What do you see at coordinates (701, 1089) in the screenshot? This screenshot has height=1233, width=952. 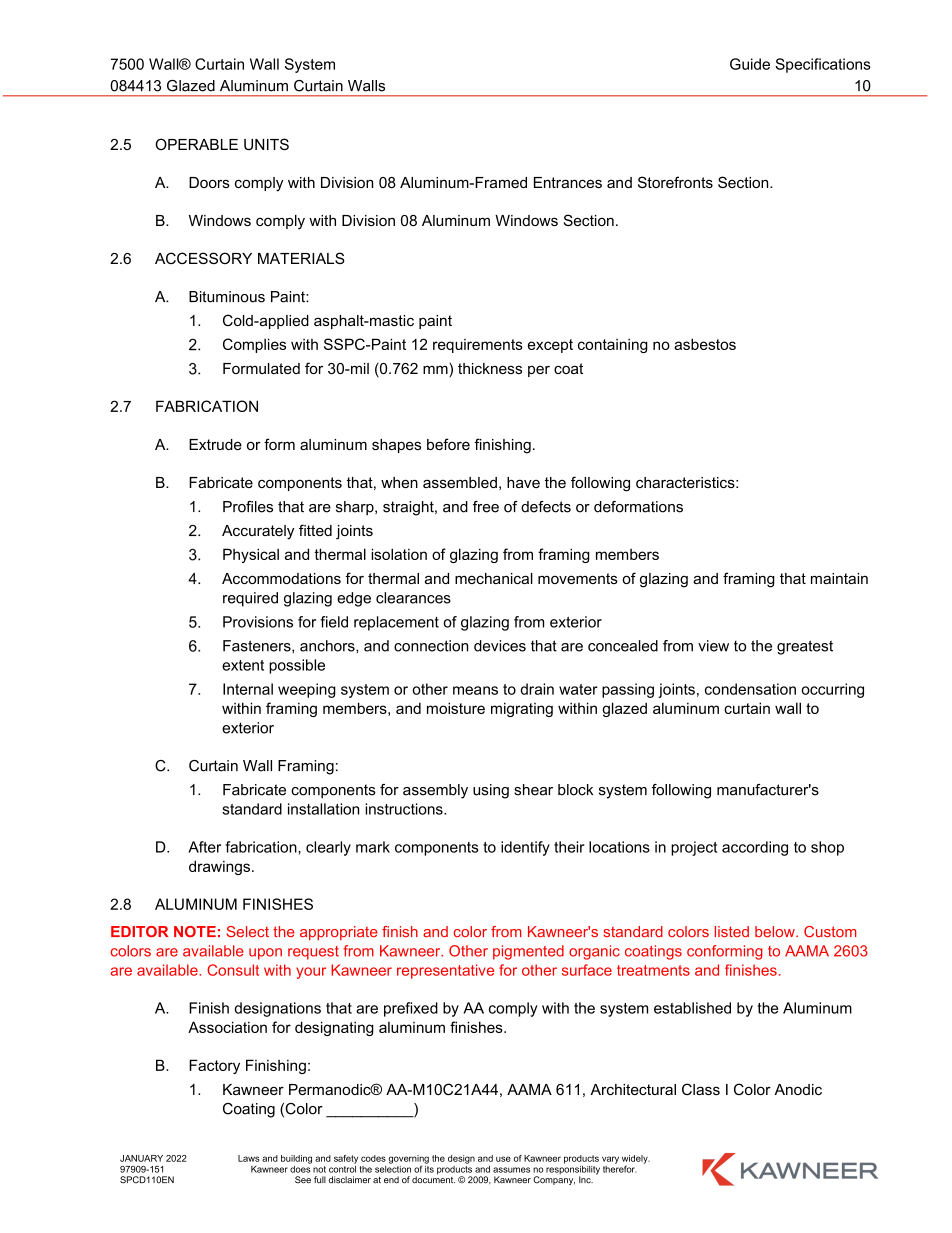 I see `Class` at bounding box center [701, 1089].
